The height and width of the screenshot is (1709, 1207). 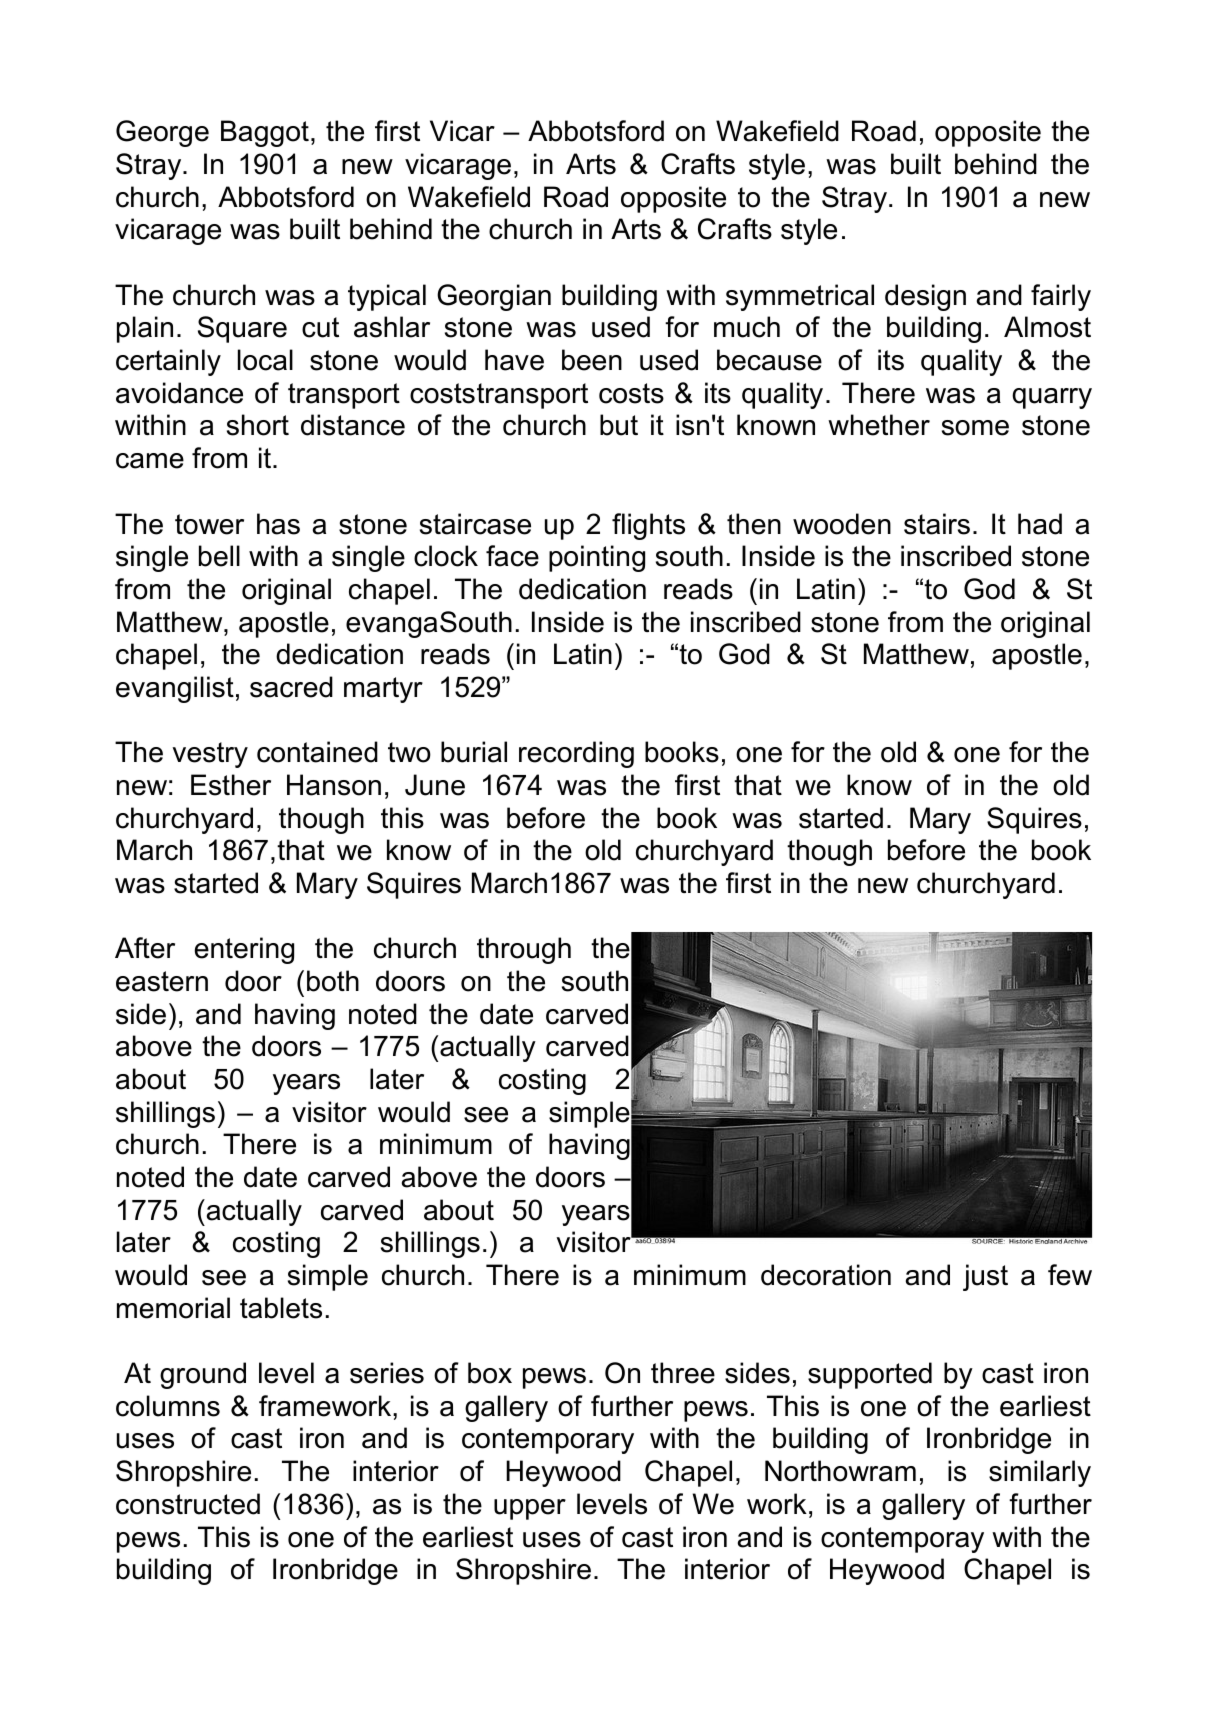 What do you see at coordinates (162, 133) in the screenshot?
I see `George` at bounding box center [162, 133].
